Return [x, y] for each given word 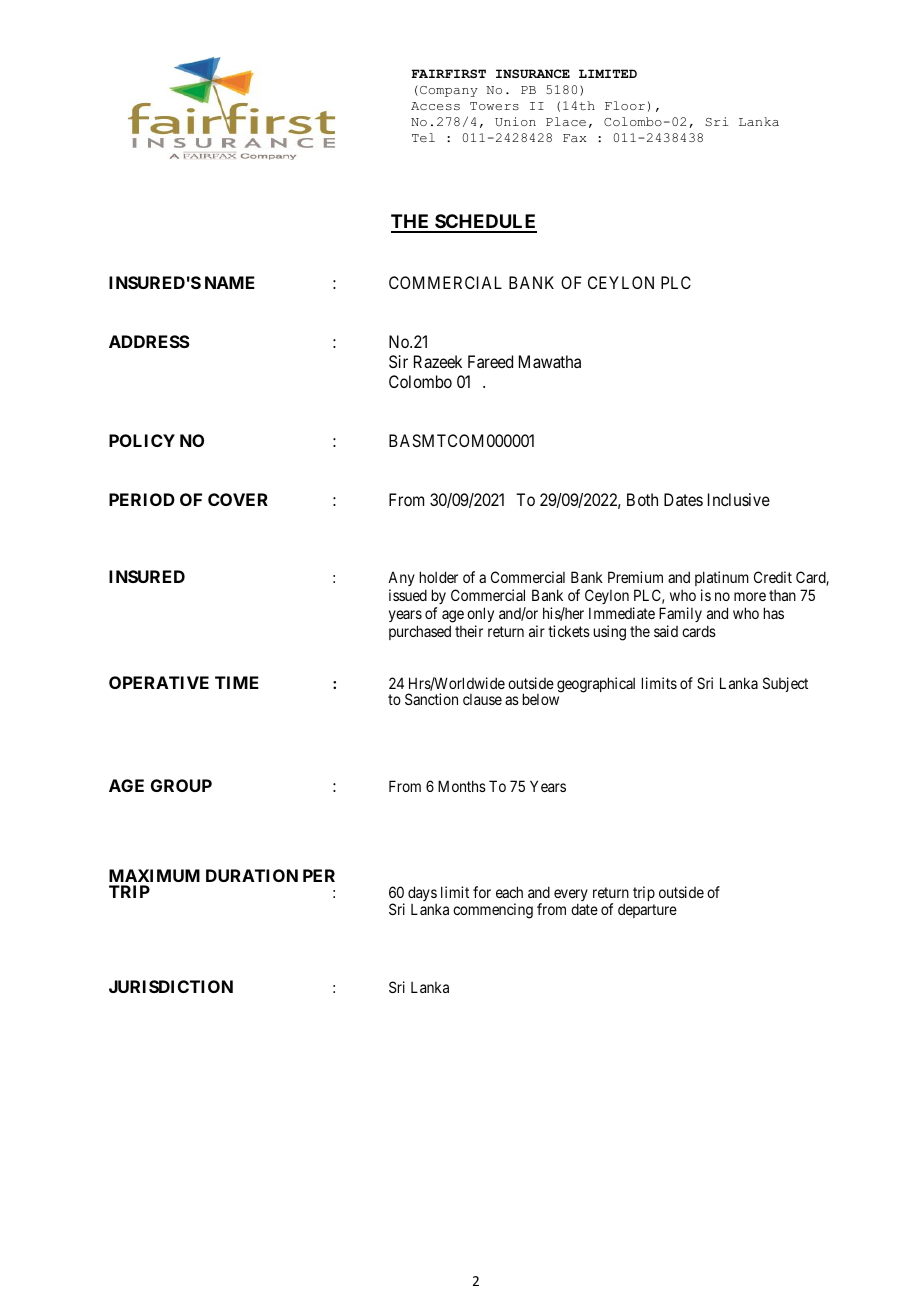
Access [435, 106]
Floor [625, 105]
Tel [423, 137]
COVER [238, 499]
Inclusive [739, 499]
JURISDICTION [171, 986]
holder [439, 577]
